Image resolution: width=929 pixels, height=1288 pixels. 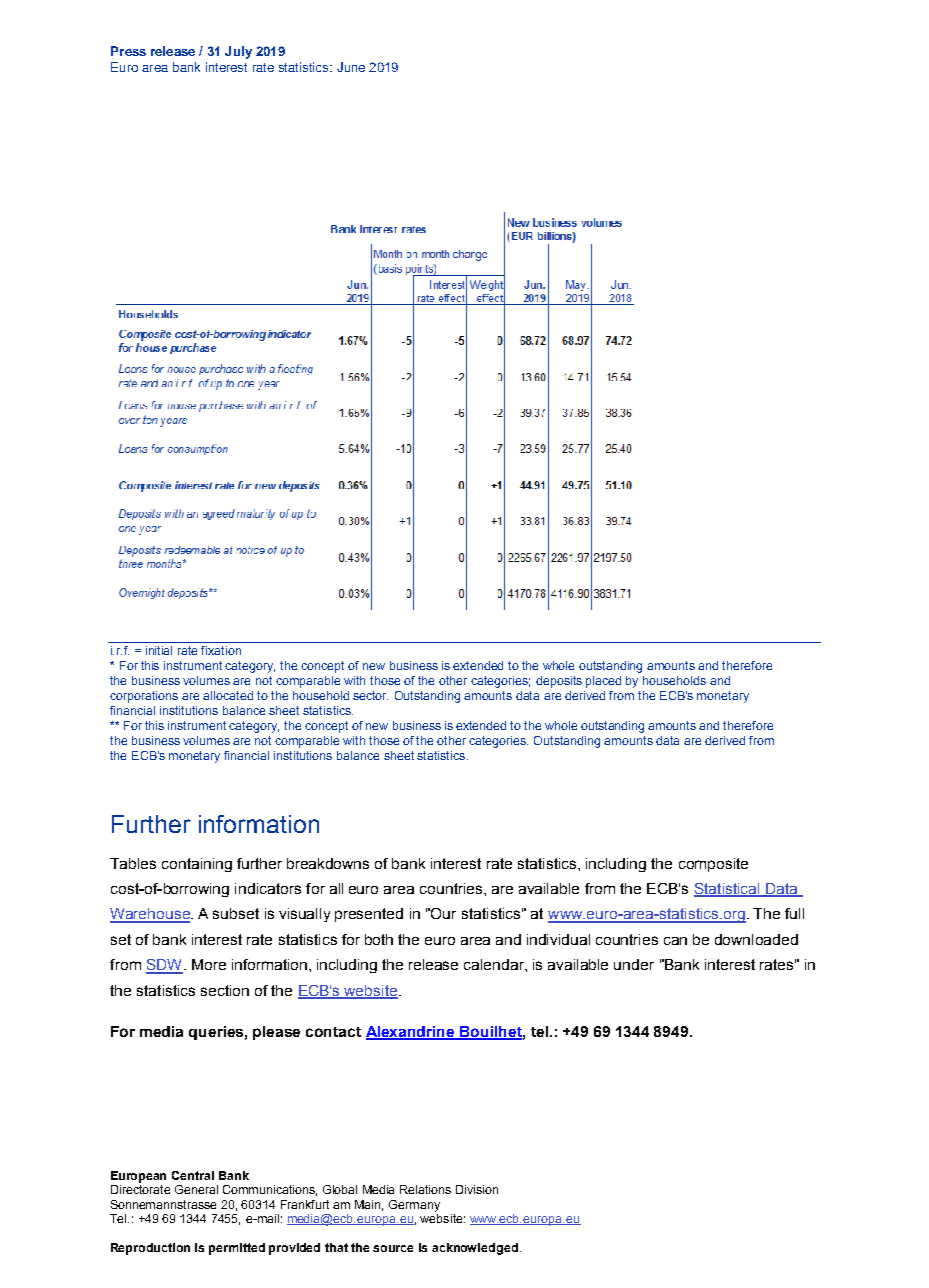 I want to click on placed, so click(x=603, y=682).
